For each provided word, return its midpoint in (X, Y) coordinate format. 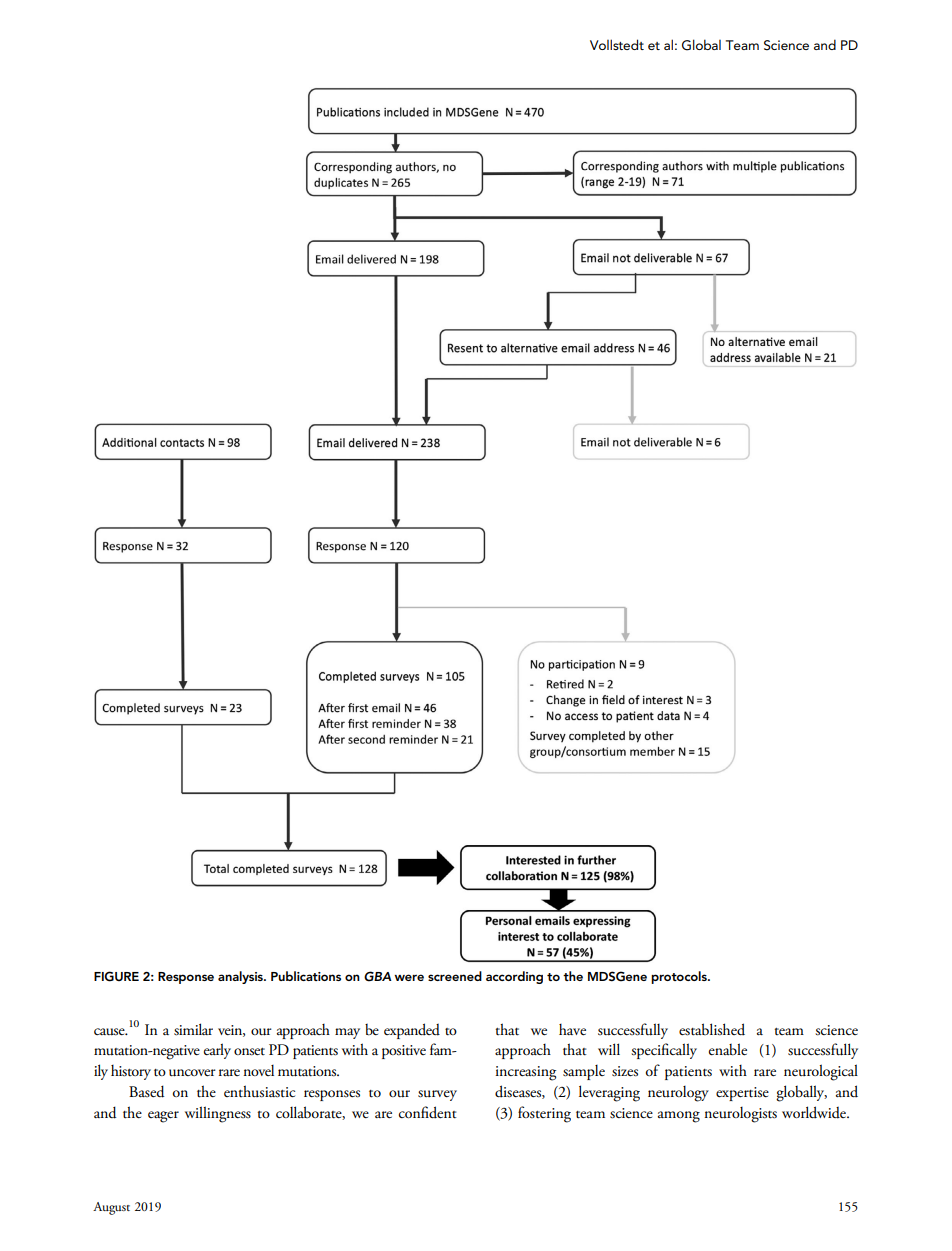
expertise (742, 1094)
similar (193, 1029)
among (679, 1117)
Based (146, 1091)
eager (163, 1117)
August (111, 1208)
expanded (412, 1031)
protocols (680, 977)
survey (437, 1095)
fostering (544, 1114)
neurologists (741, 1115)
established (712, 1029)
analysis (241, 977)
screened (455, 976)
